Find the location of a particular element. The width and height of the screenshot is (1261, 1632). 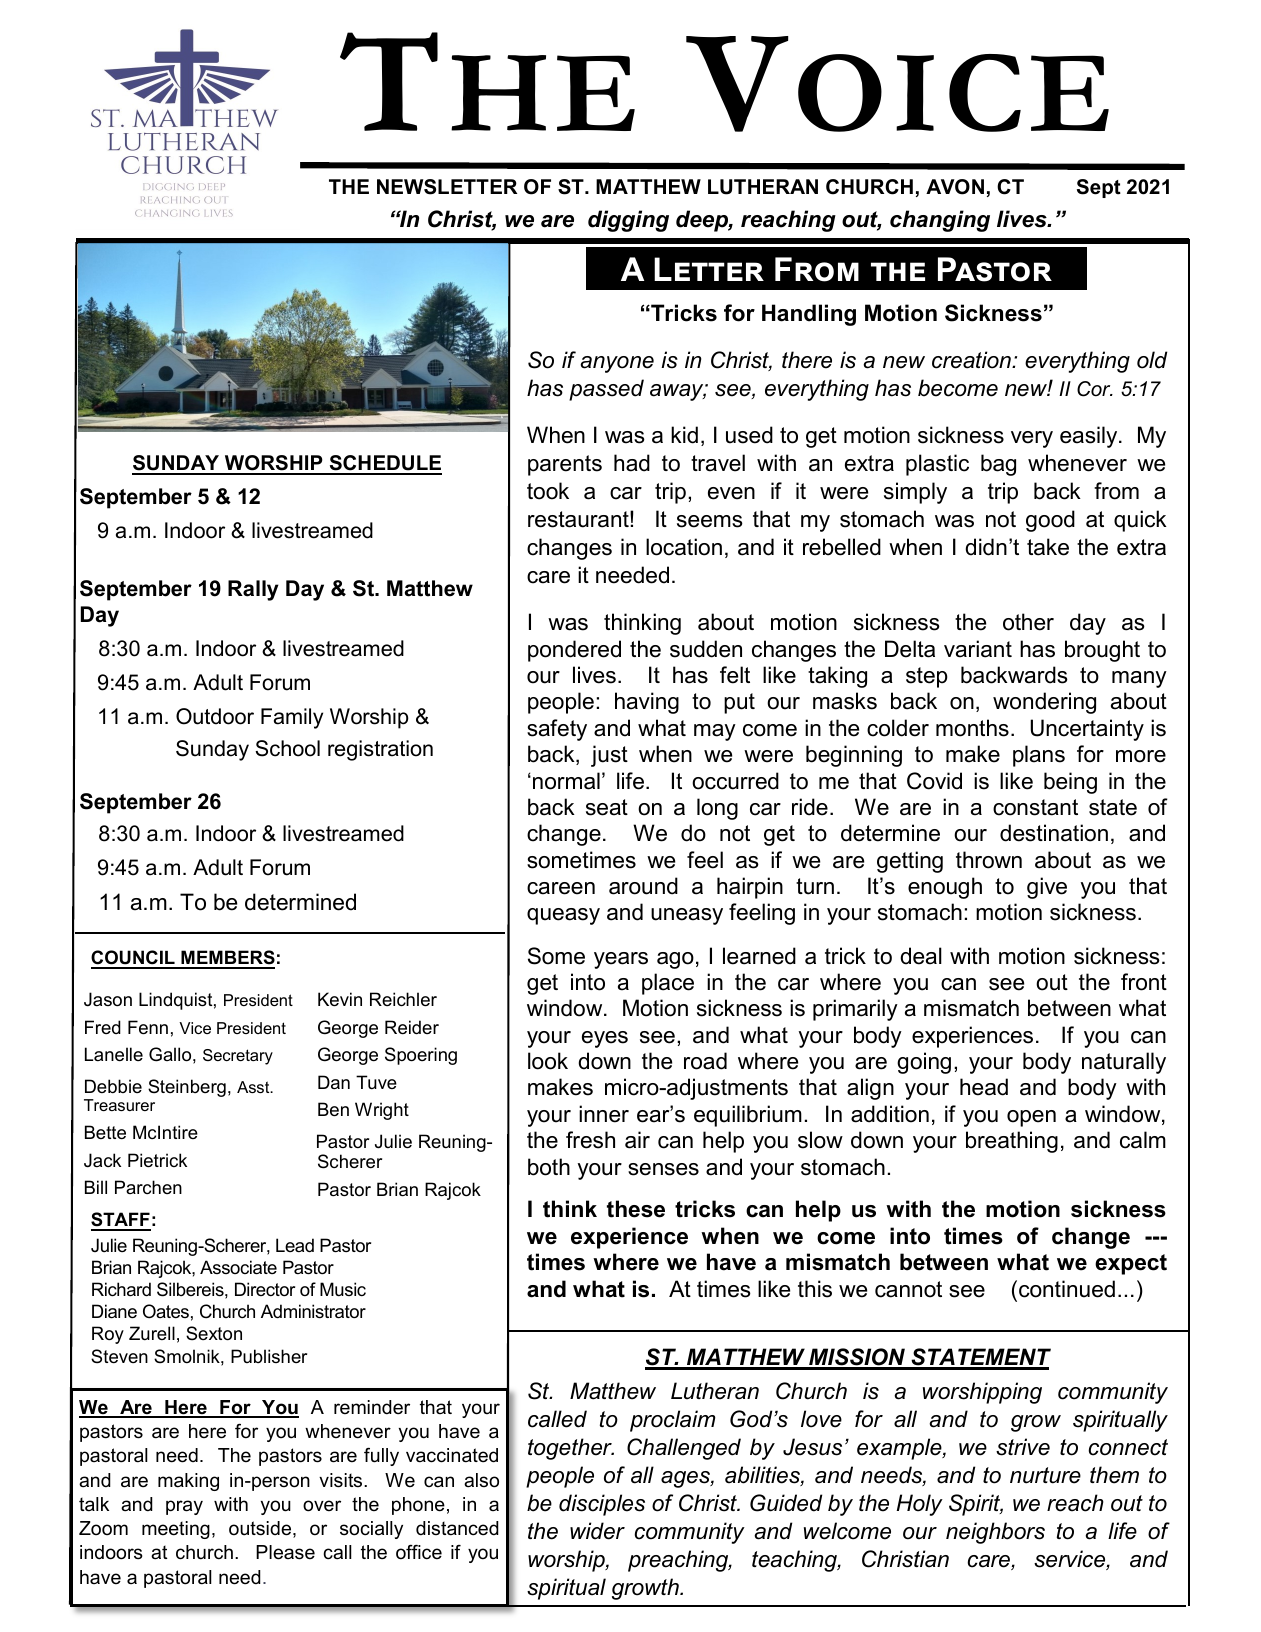

digging is located at coordinates (628, 221).
